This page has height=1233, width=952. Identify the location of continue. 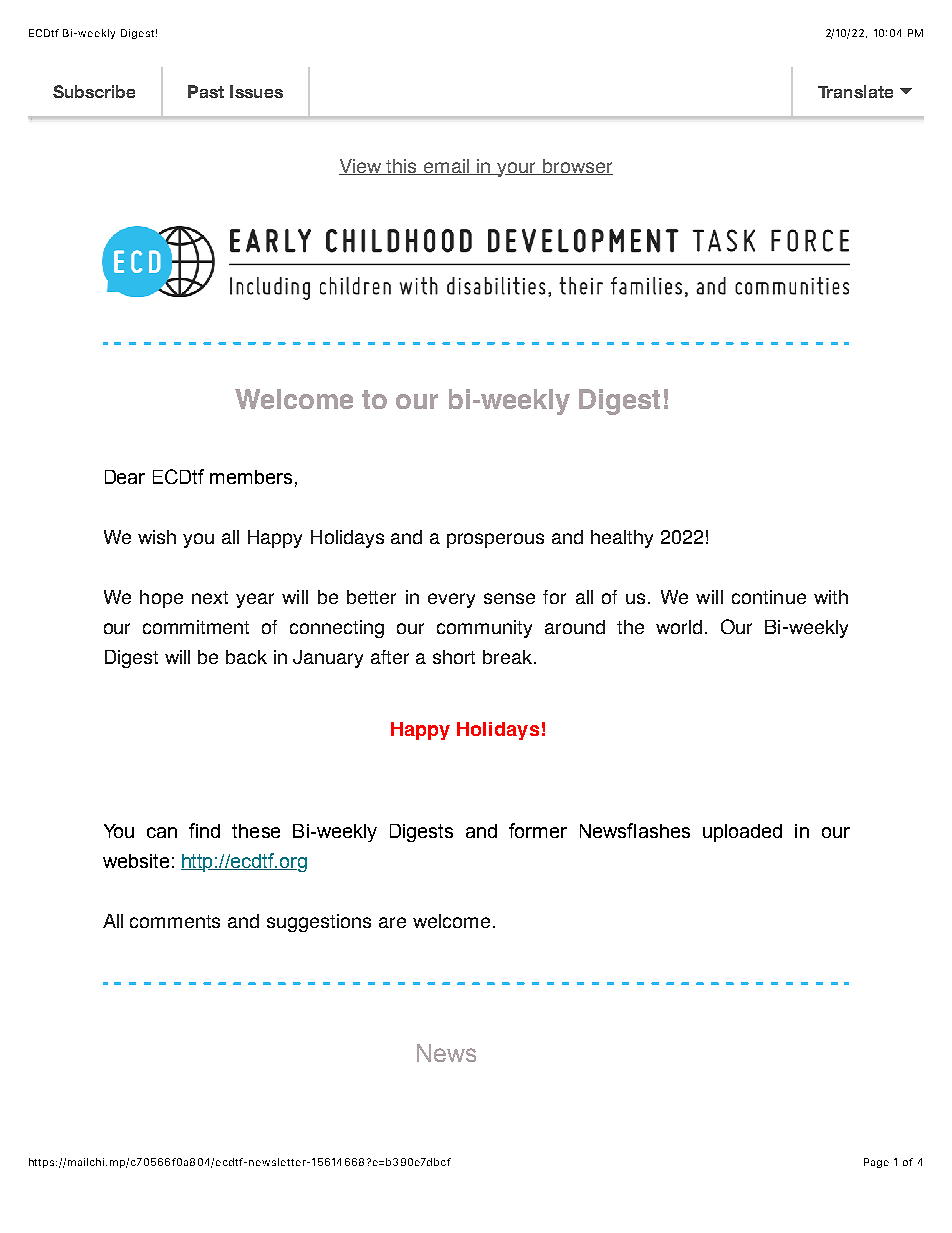
(769, 597).
